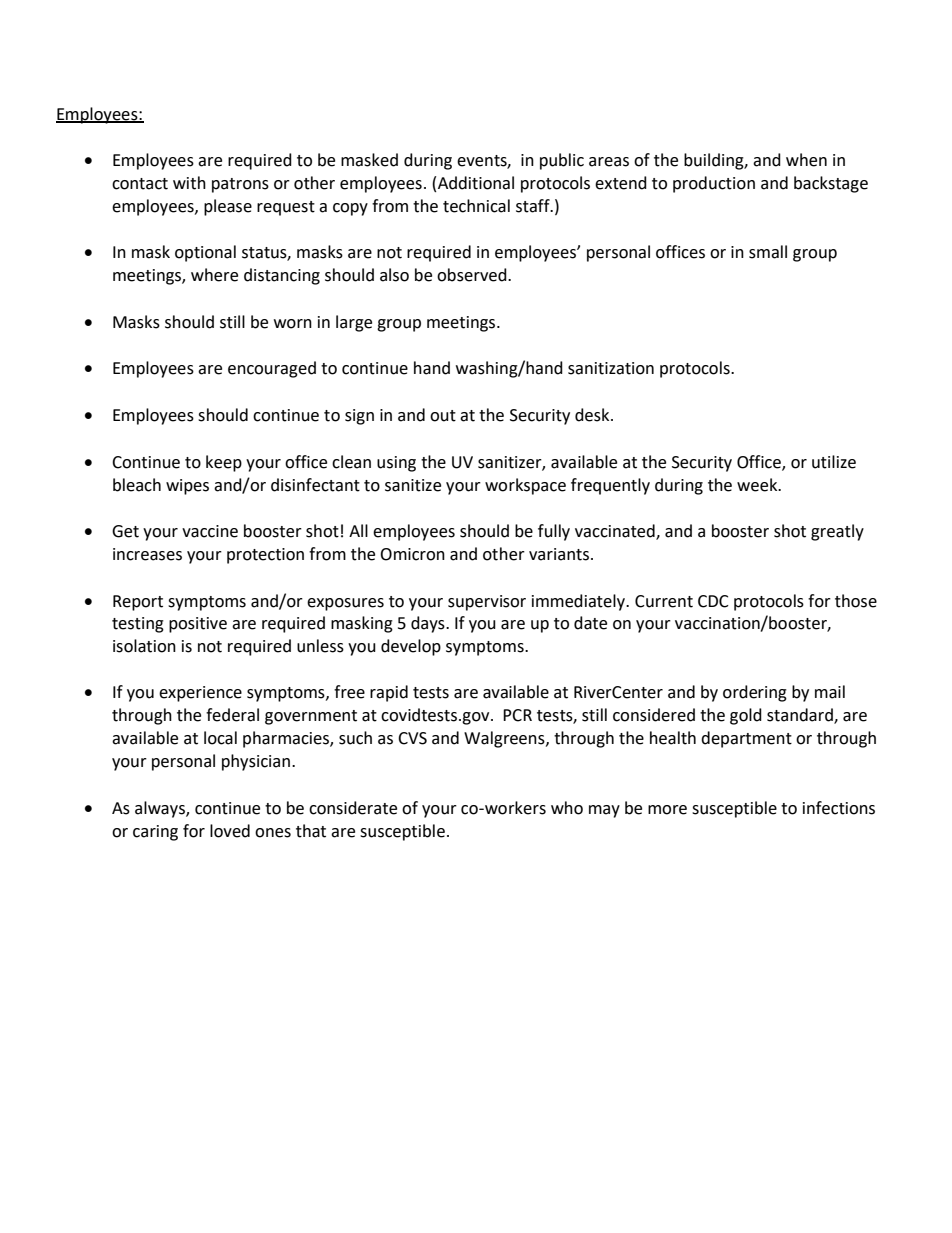  I want to click on workspace, so click(525, 486).
